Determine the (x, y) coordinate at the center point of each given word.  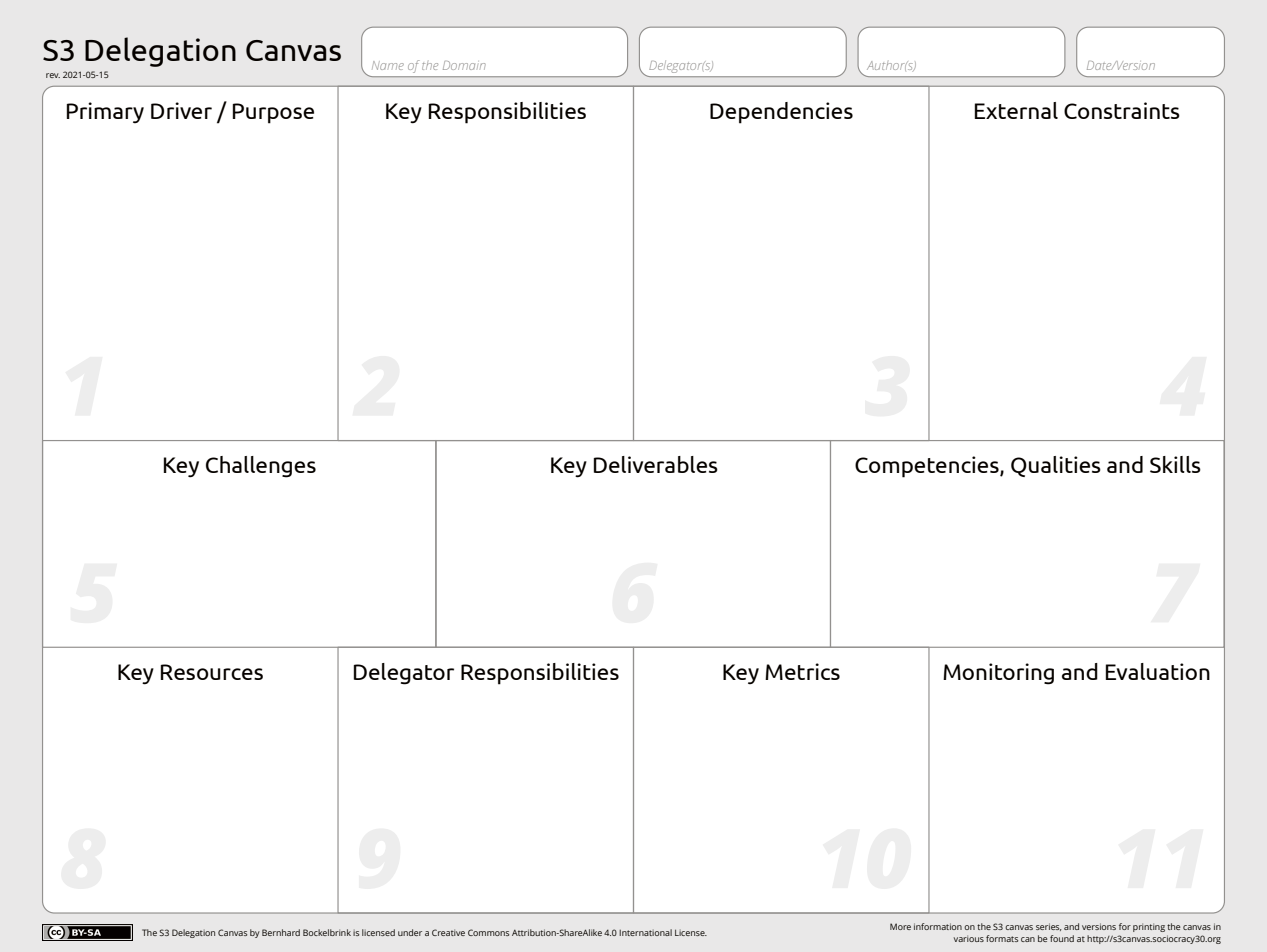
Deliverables (656, 464)
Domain (464, 65)
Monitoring (998, 674)
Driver (181, 110)
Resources (212, 672)
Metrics (802, 671)
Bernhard (281, 932)
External (1016, 110)
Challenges (261, 467)
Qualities (1056, 466)
